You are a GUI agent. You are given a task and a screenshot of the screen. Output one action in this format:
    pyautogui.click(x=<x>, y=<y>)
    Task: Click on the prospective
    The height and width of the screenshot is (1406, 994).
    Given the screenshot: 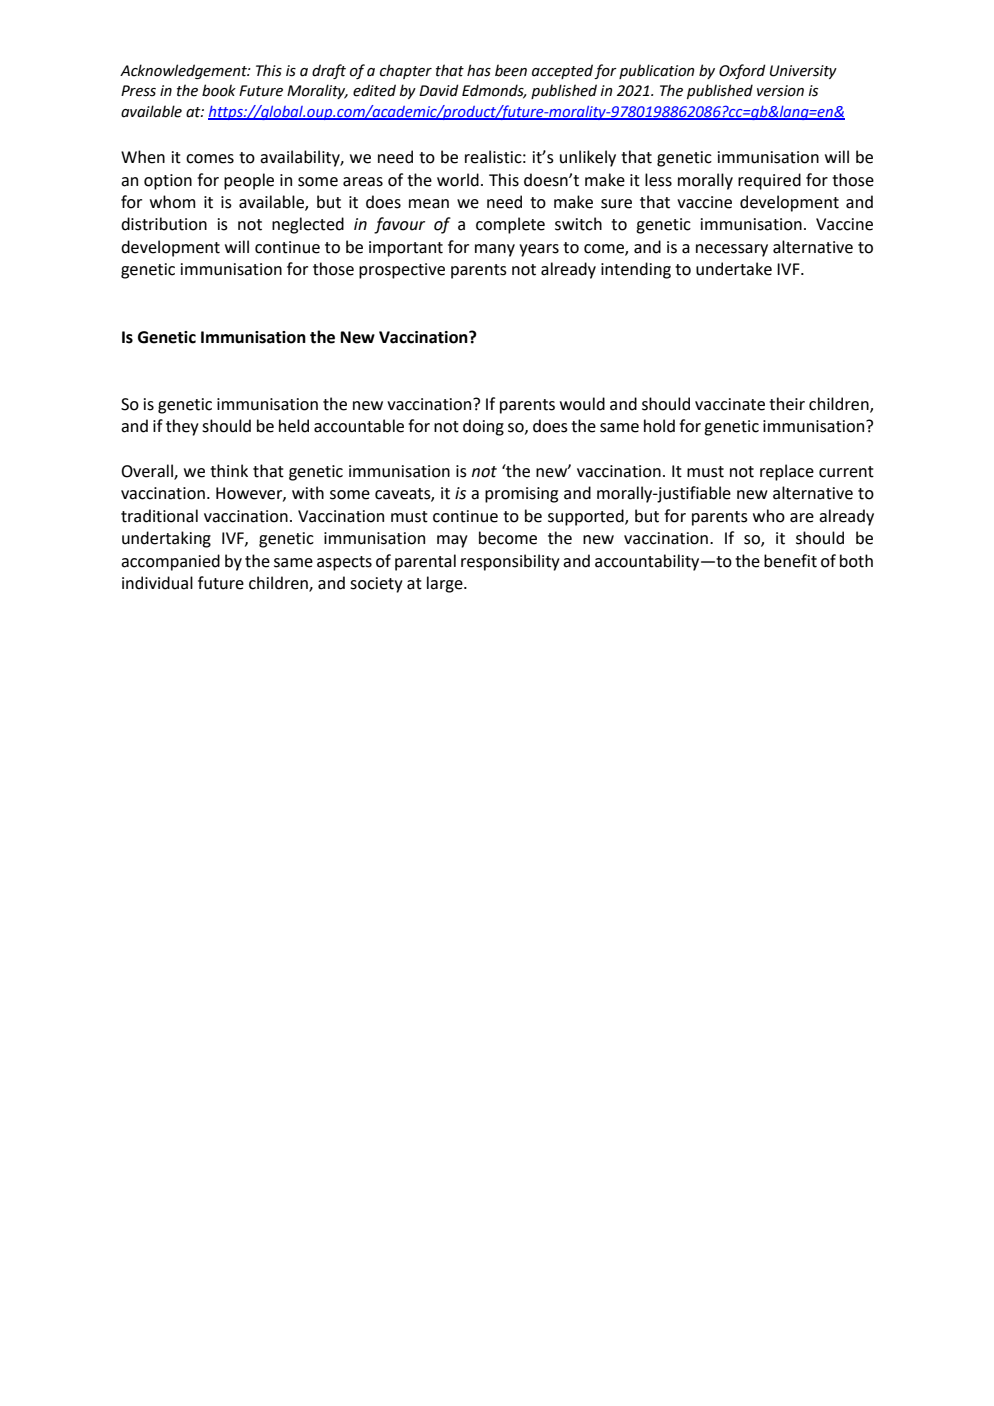 What is the action you would take?
    pyautogui.click(x=402, y=271)
